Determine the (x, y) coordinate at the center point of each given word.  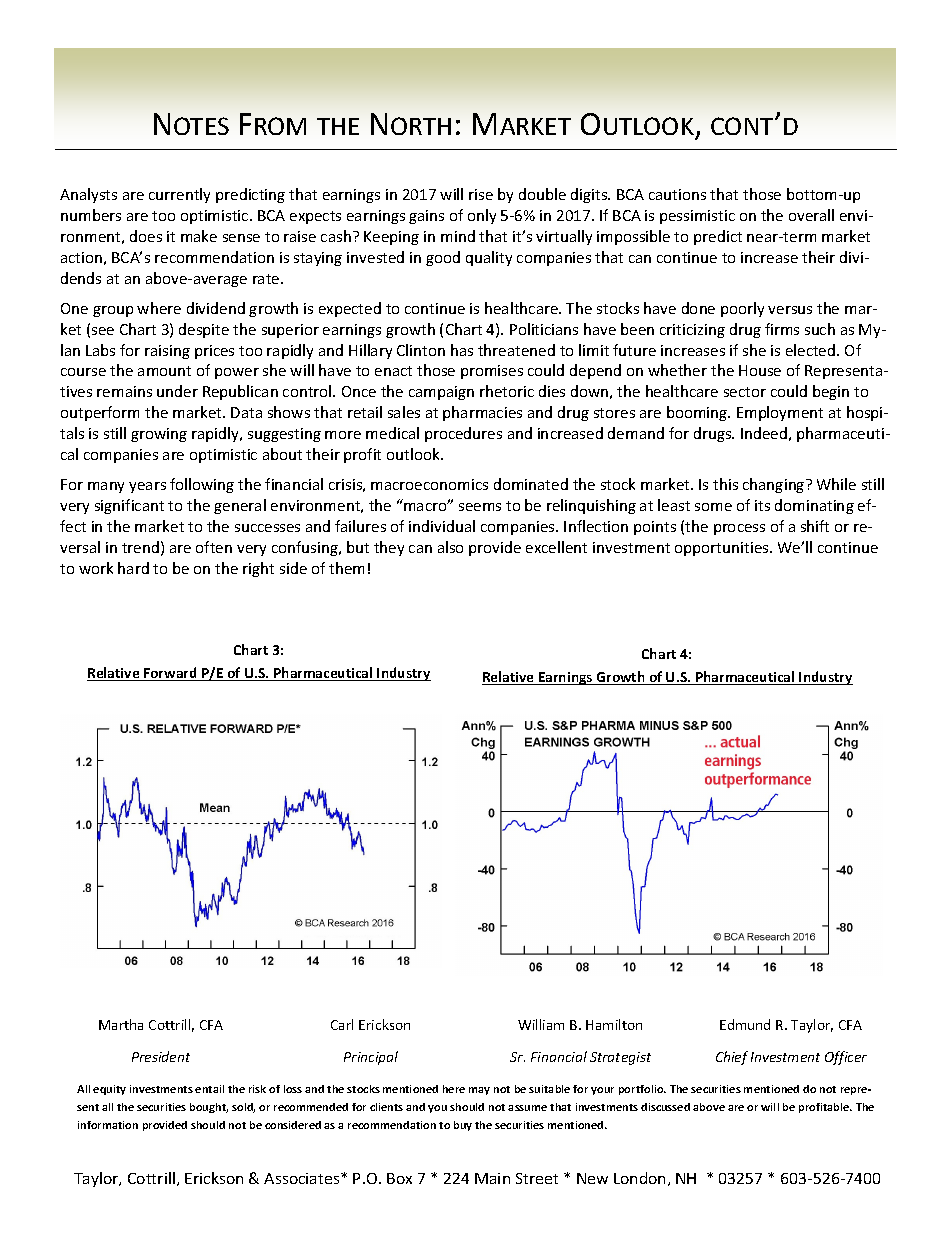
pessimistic (697, 217)
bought (209, 1108)
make (199, 236)
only (482, 216)
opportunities (723, 549)
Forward (170, 674)
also (450, 547)
